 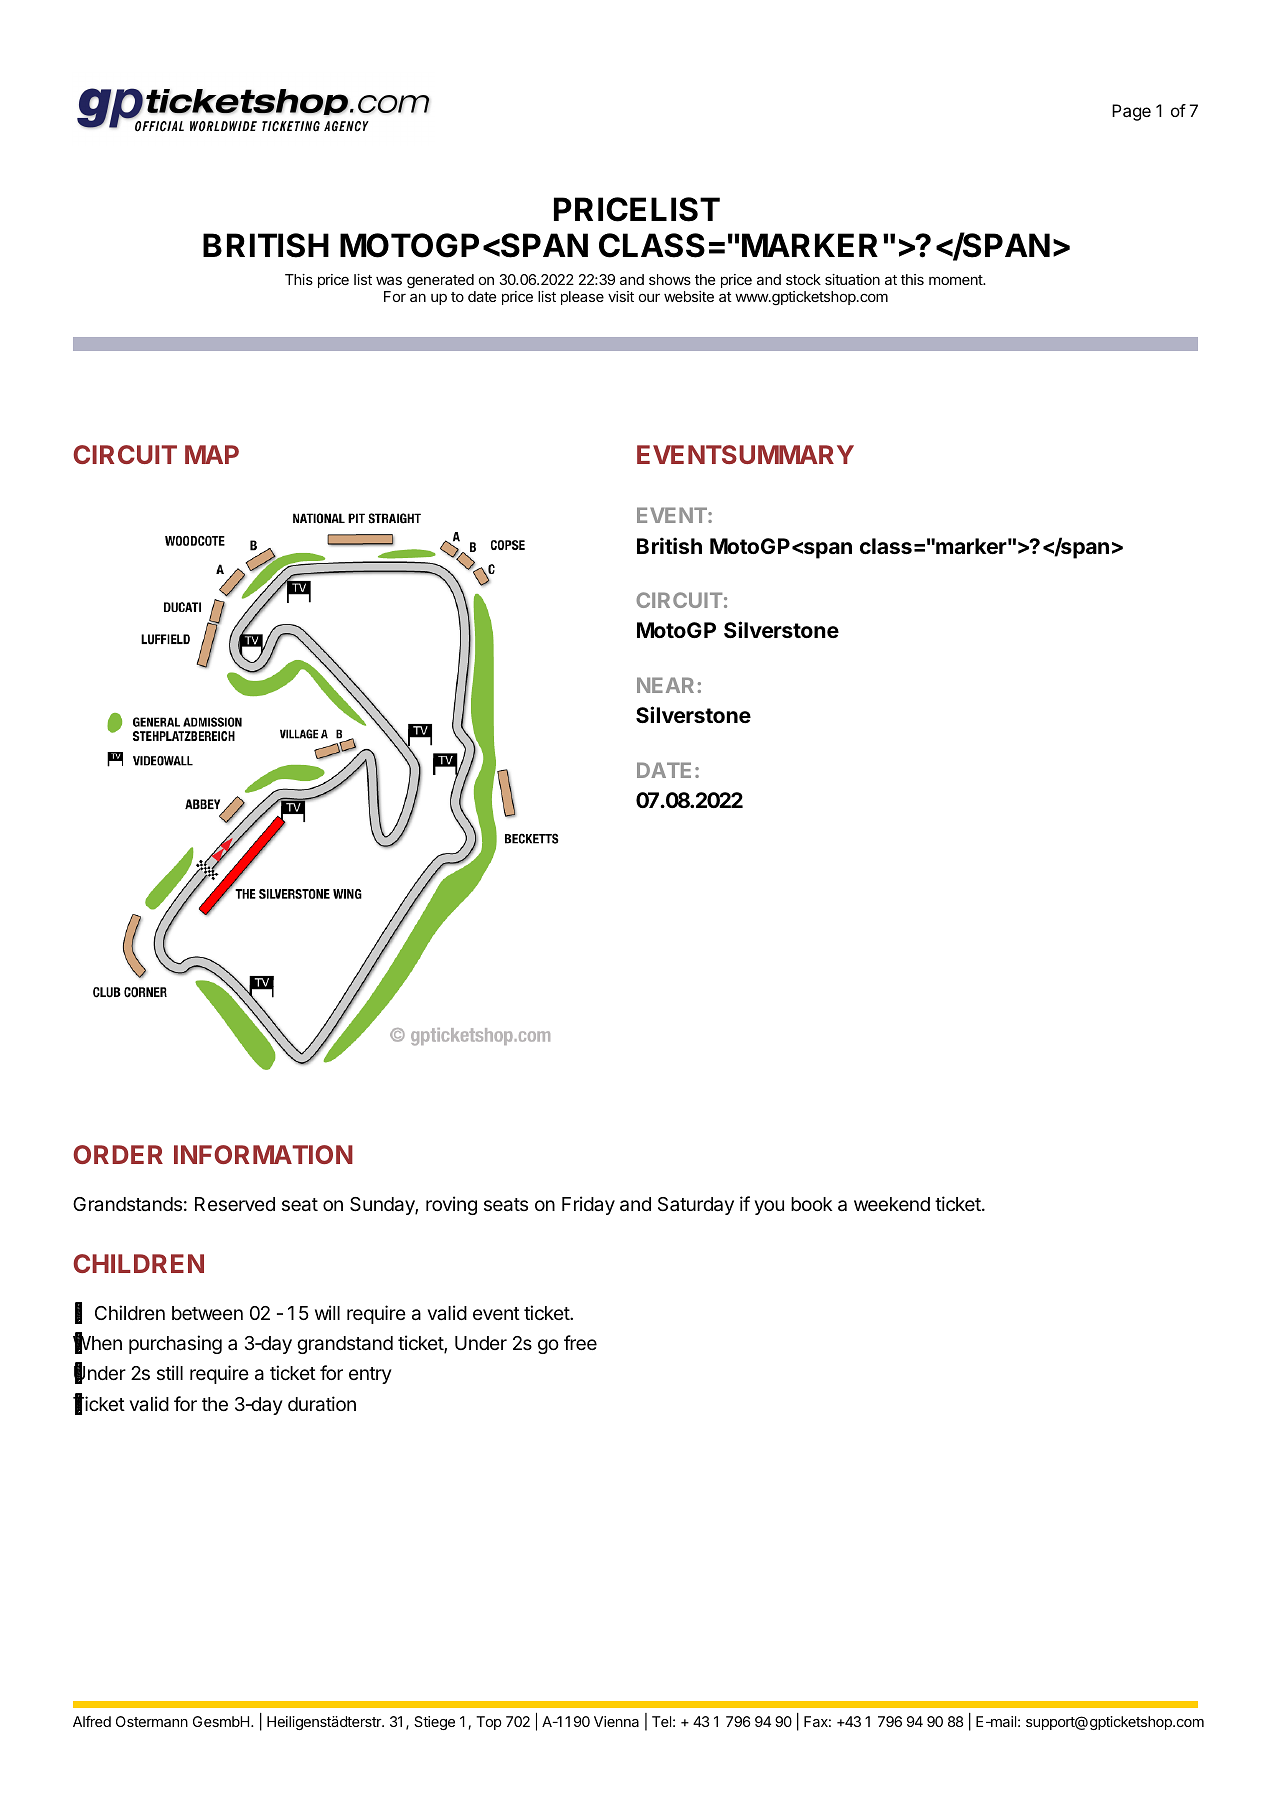 I want to click on moment, so click(x=956, y=280).
